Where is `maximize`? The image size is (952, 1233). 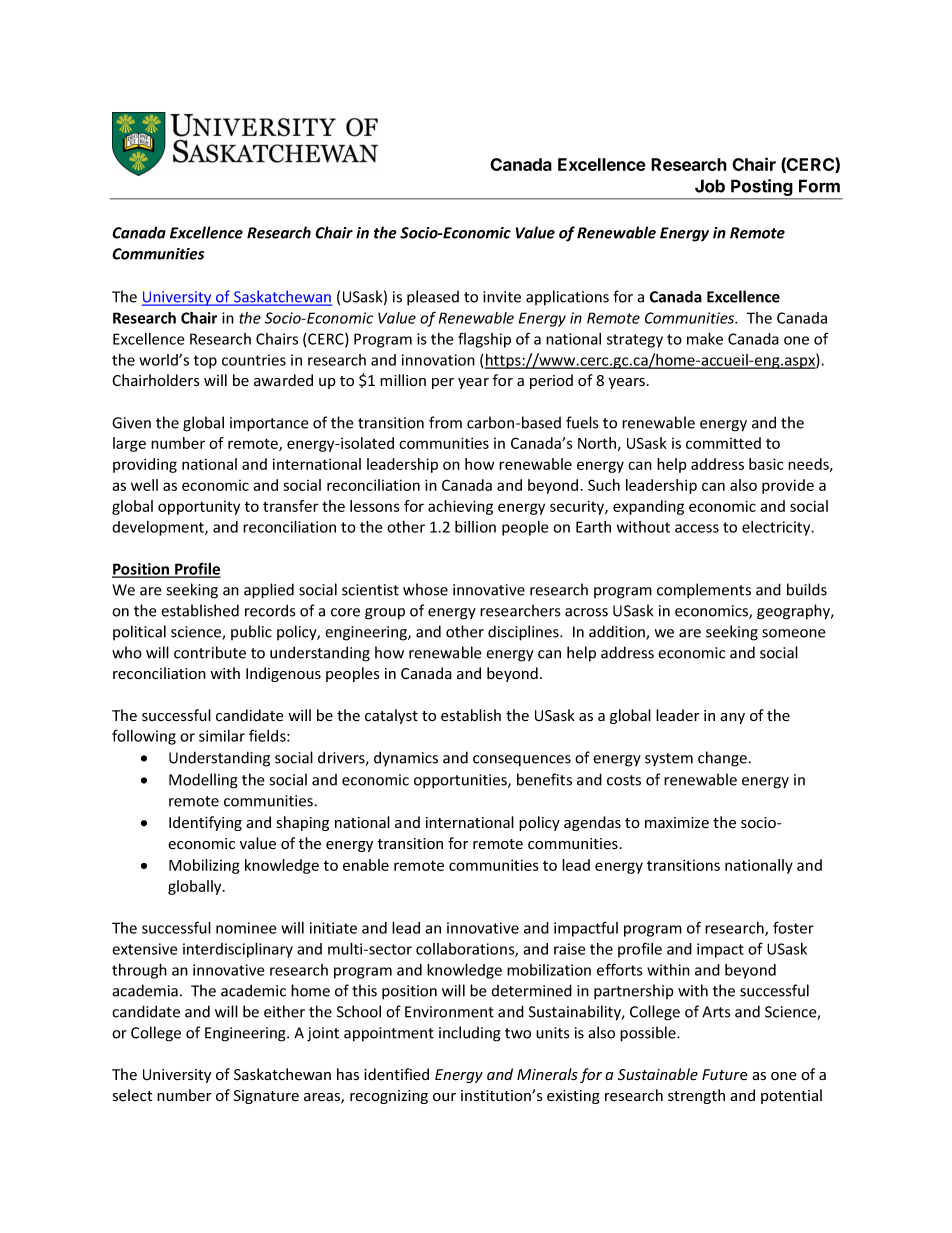 maximize is located at coordinates (677, 823).
